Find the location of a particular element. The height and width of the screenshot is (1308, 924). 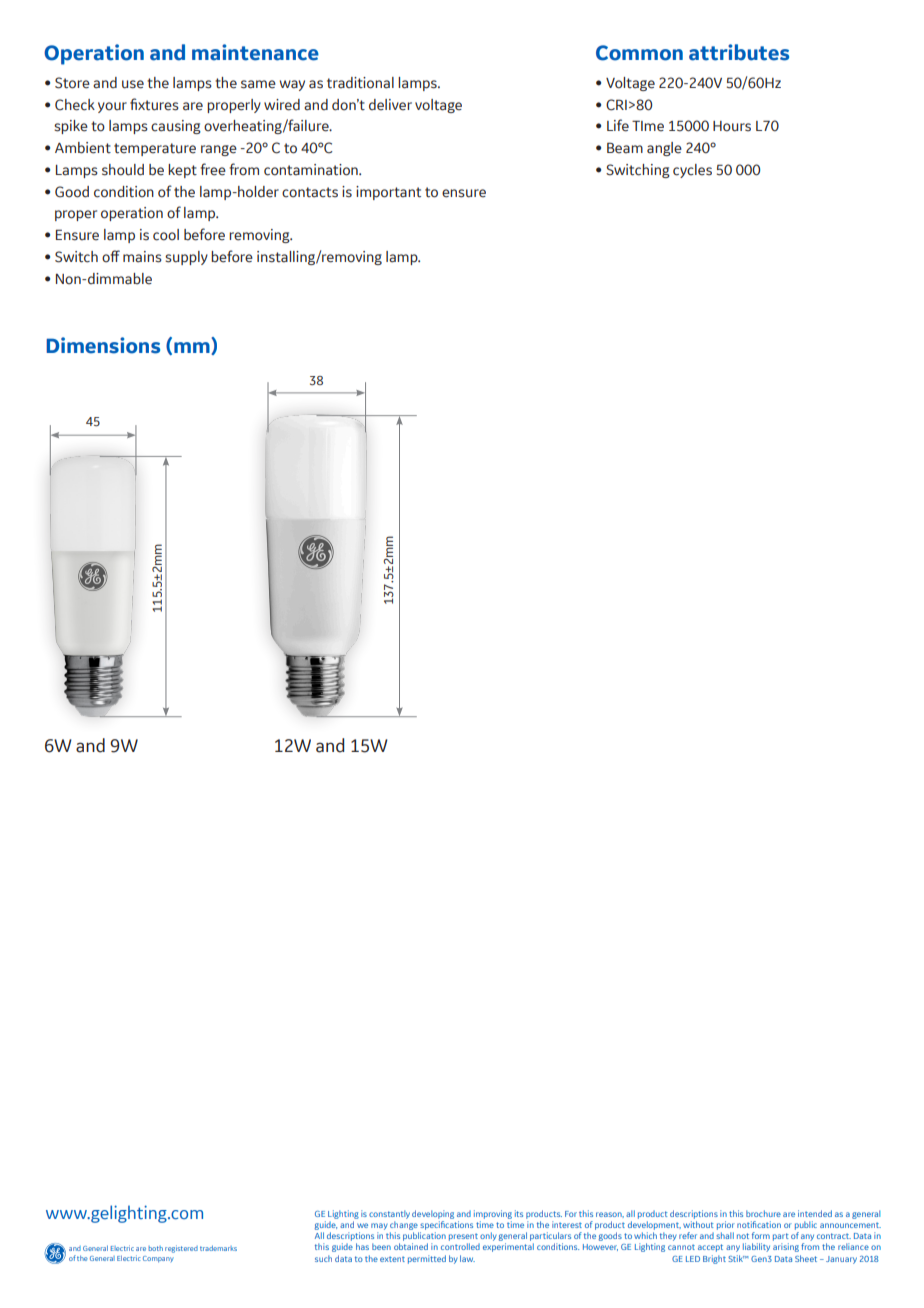

use is located at coordinates (133, 84).
